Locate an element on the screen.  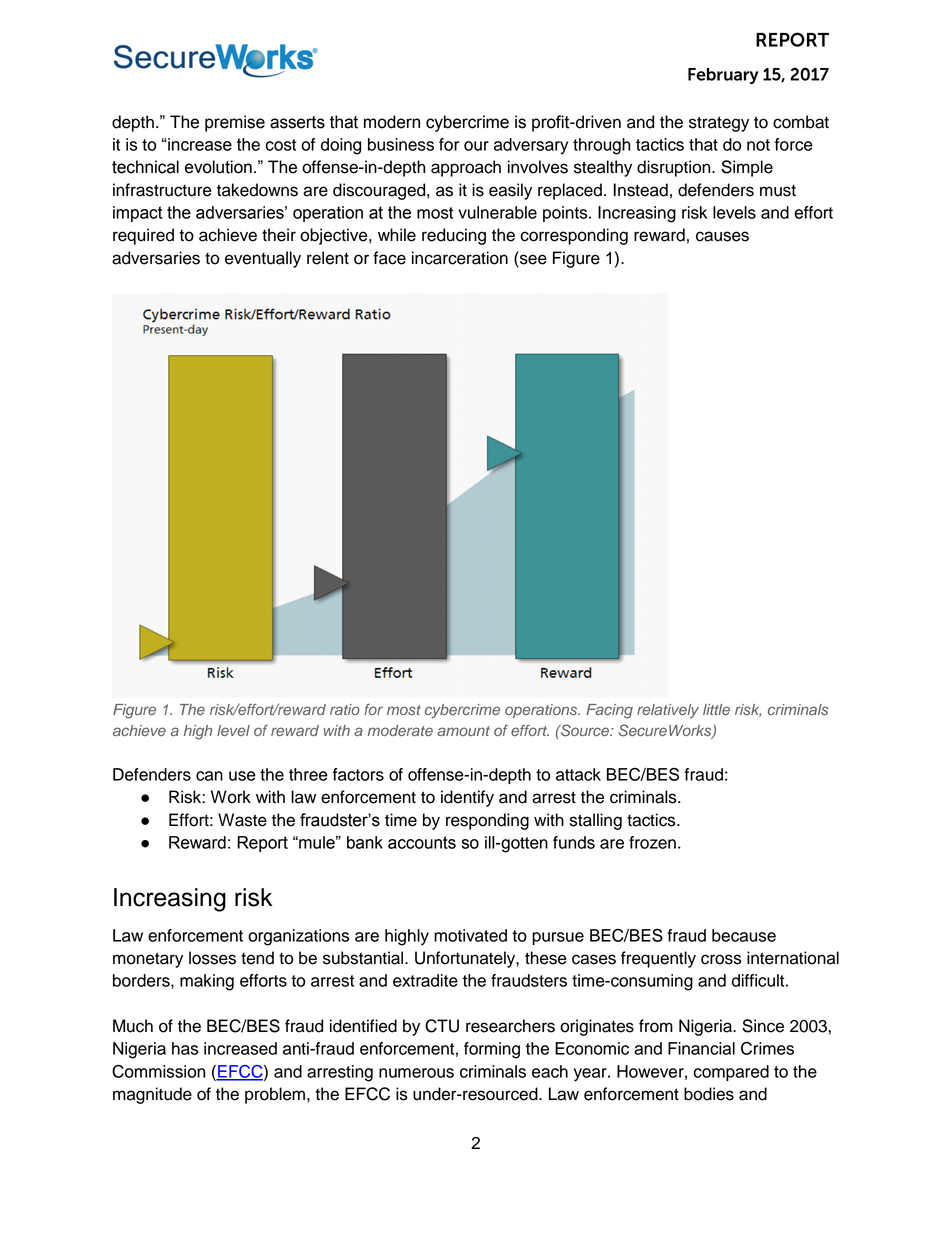
compared is located at coordinates (731, 1073).
